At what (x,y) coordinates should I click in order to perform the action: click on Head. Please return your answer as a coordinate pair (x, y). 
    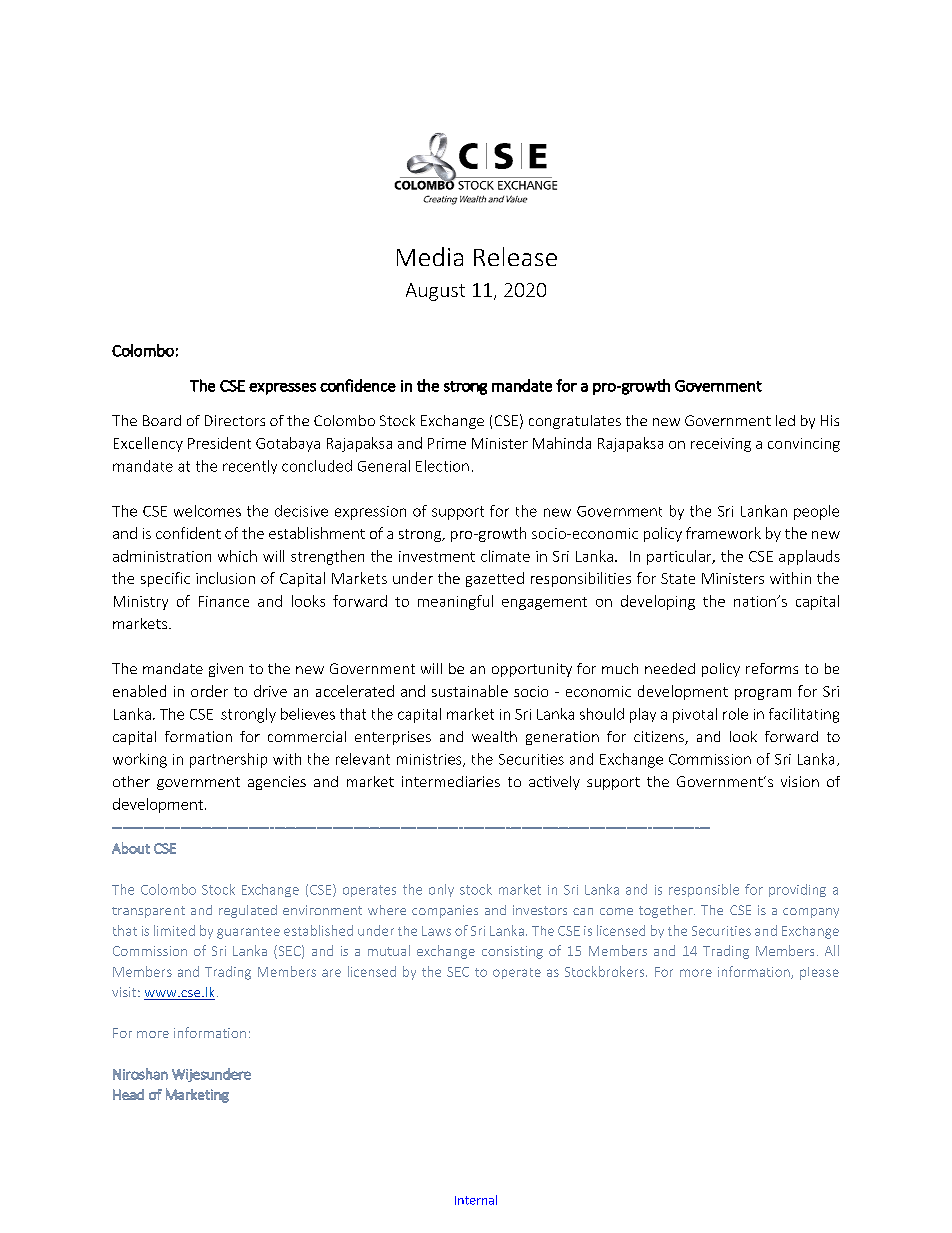
    Looking at the image, I should click on (128, 1094).
